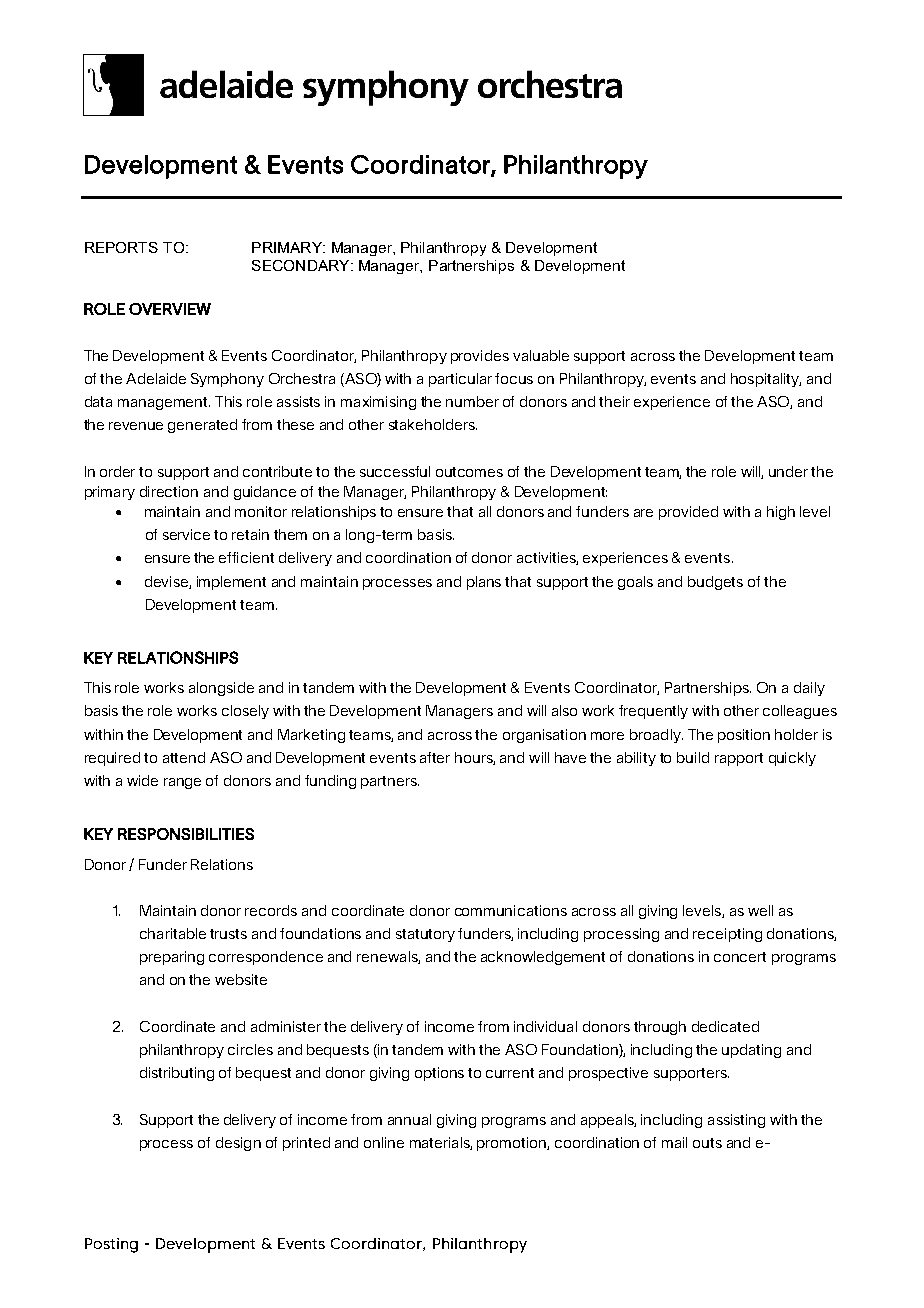  I want to click on provides, so click(480, 357).
